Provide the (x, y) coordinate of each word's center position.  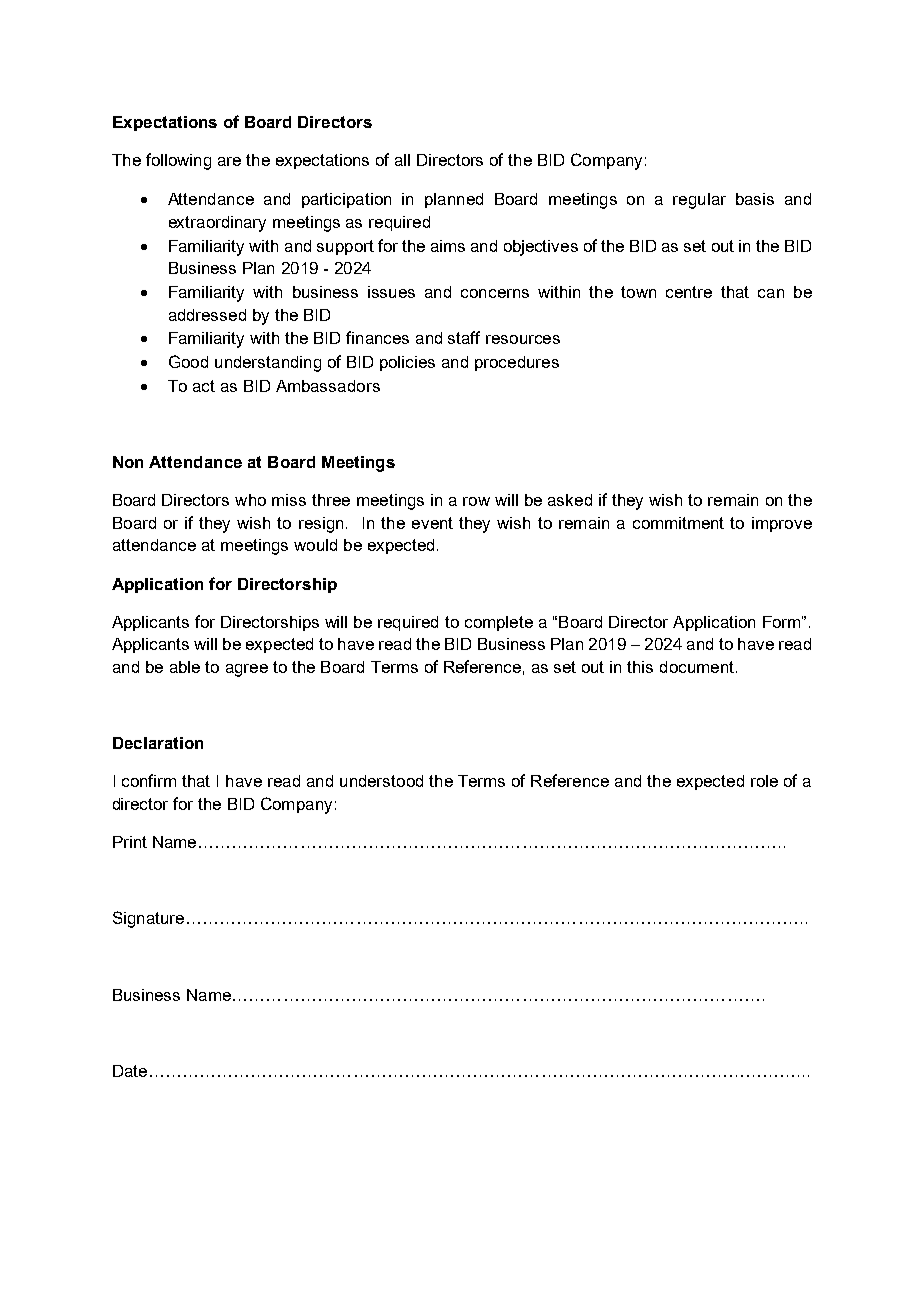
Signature (148, 919)
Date (130, 1071)
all (402, 160)
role (764, 781)
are (229, 161)
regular (699, 201)
